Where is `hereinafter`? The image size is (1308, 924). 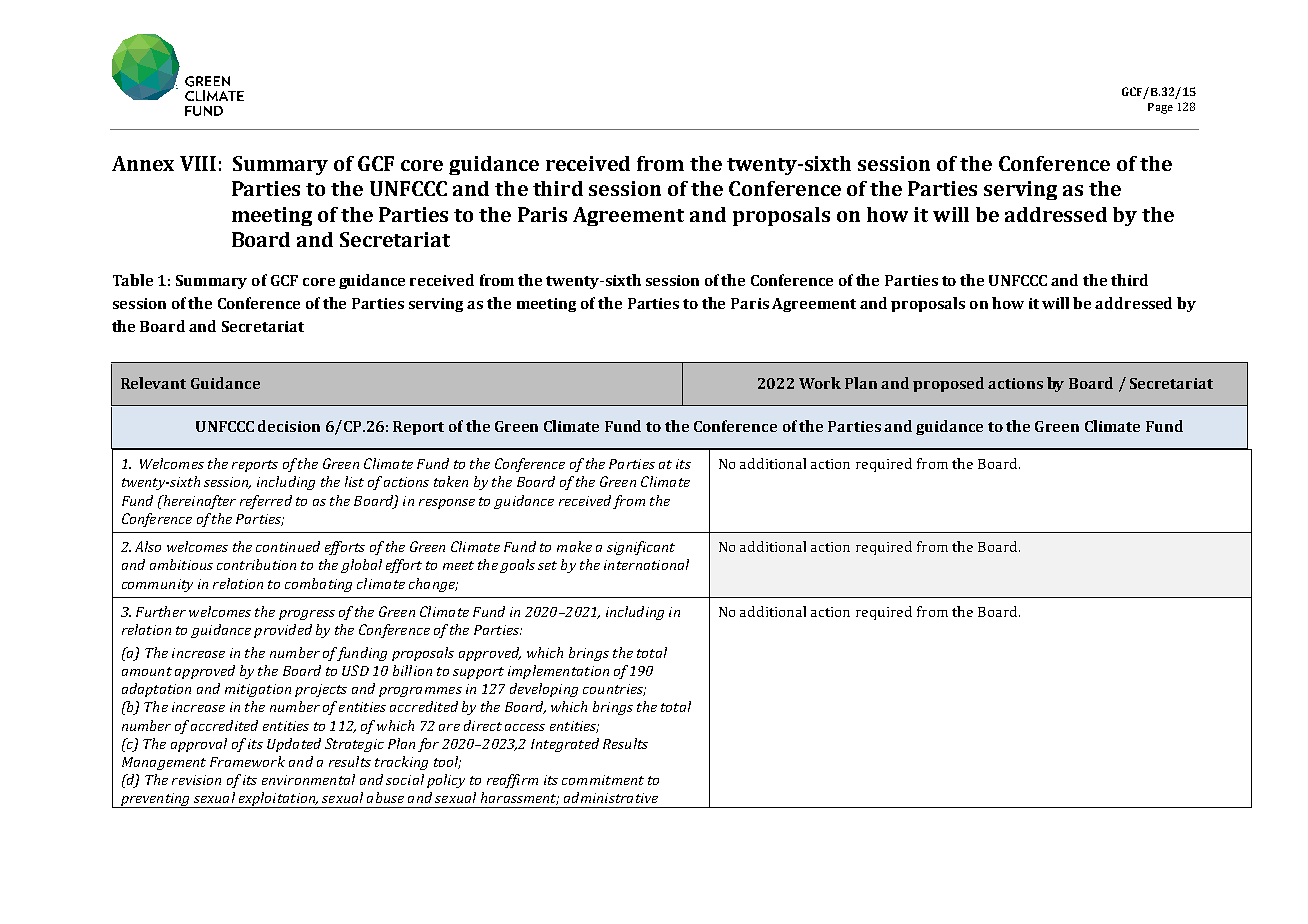
hereinafter is located at coordinates (198, 502).
